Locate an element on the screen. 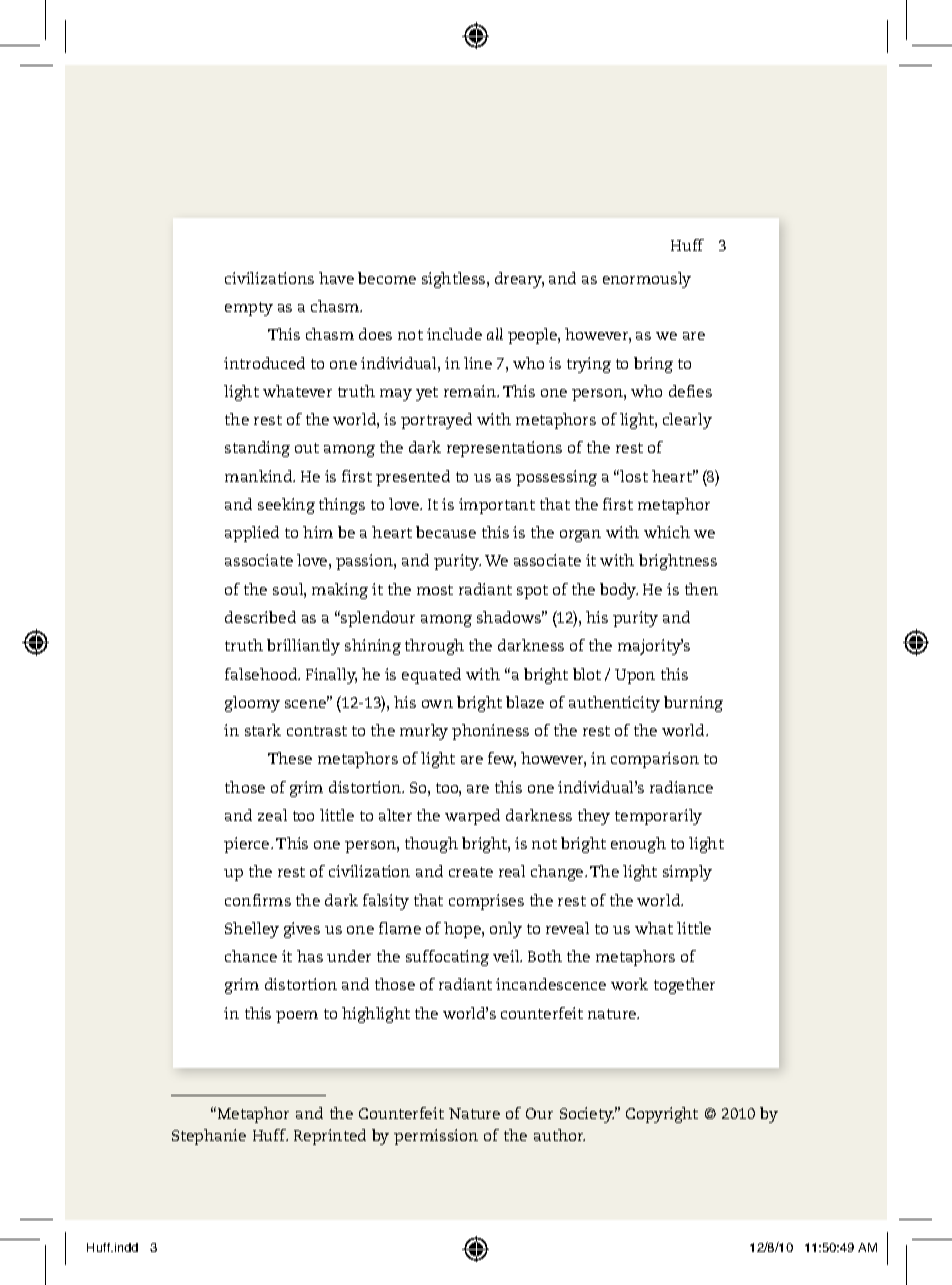 This screenshot has height=1285, width=952. enormously is located at coordinates (647, 280).
